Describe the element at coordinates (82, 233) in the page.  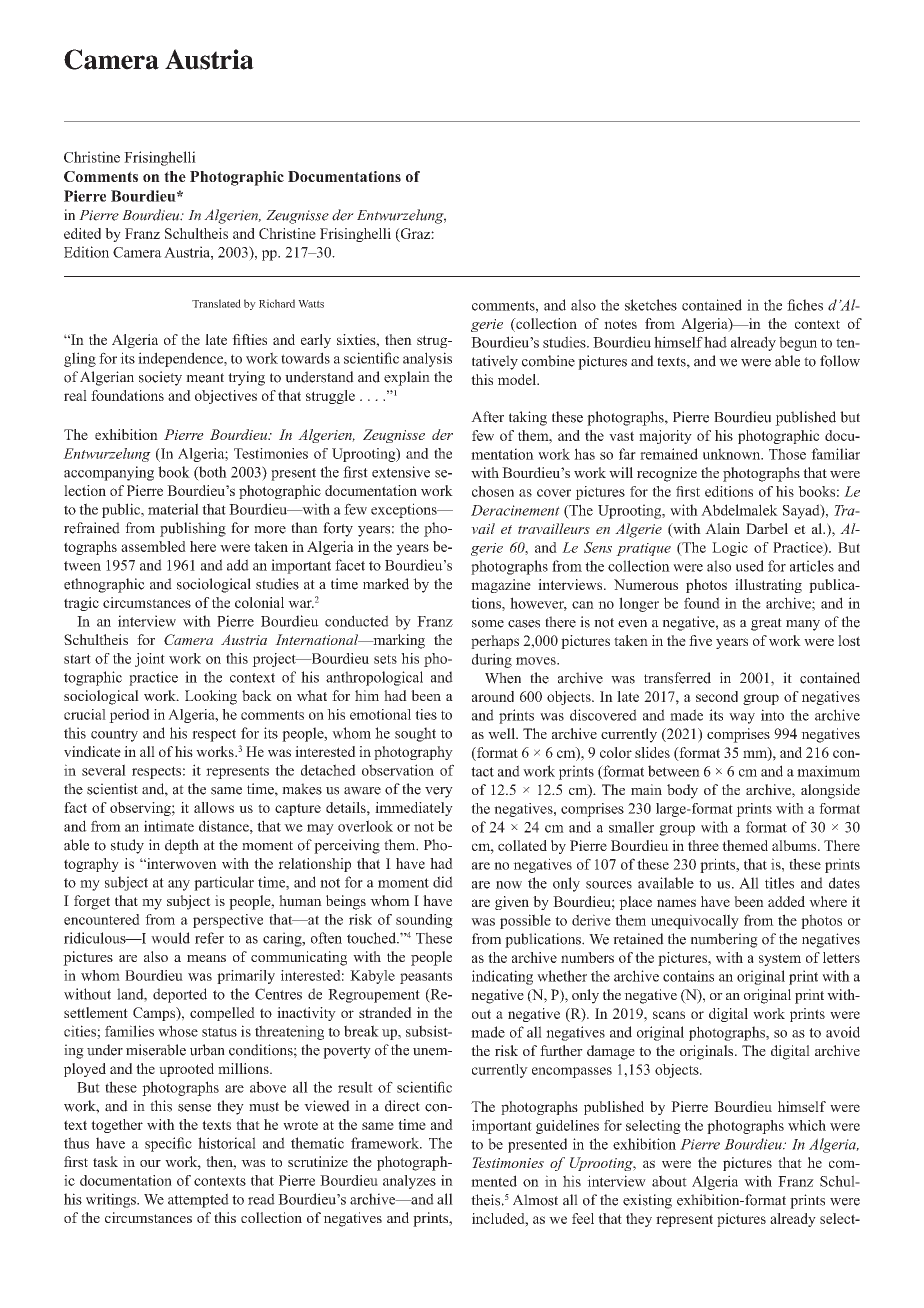
I see `edited` at that location.
